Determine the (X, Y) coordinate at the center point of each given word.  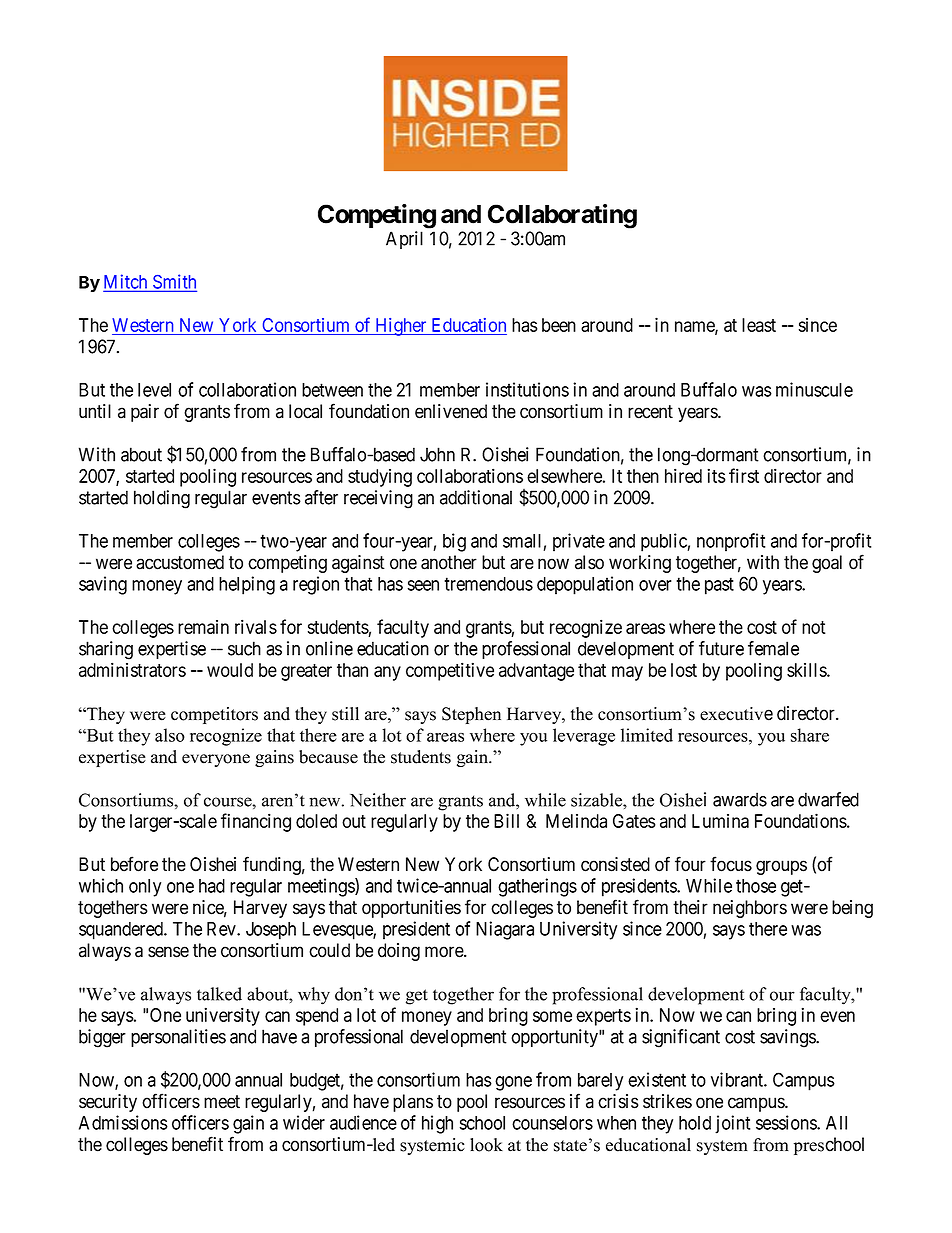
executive (736, 714)
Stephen (471, 715)
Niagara (505, 930)
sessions (787, 1122)
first (744, 475)
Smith (174, 282)
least (759, 325)
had (212, 886)
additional (476, 497)
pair (145, 413)
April (404, 240)
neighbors (750, 909)
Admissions (123, 1122)
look (486, 1145)
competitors (214, 715)
